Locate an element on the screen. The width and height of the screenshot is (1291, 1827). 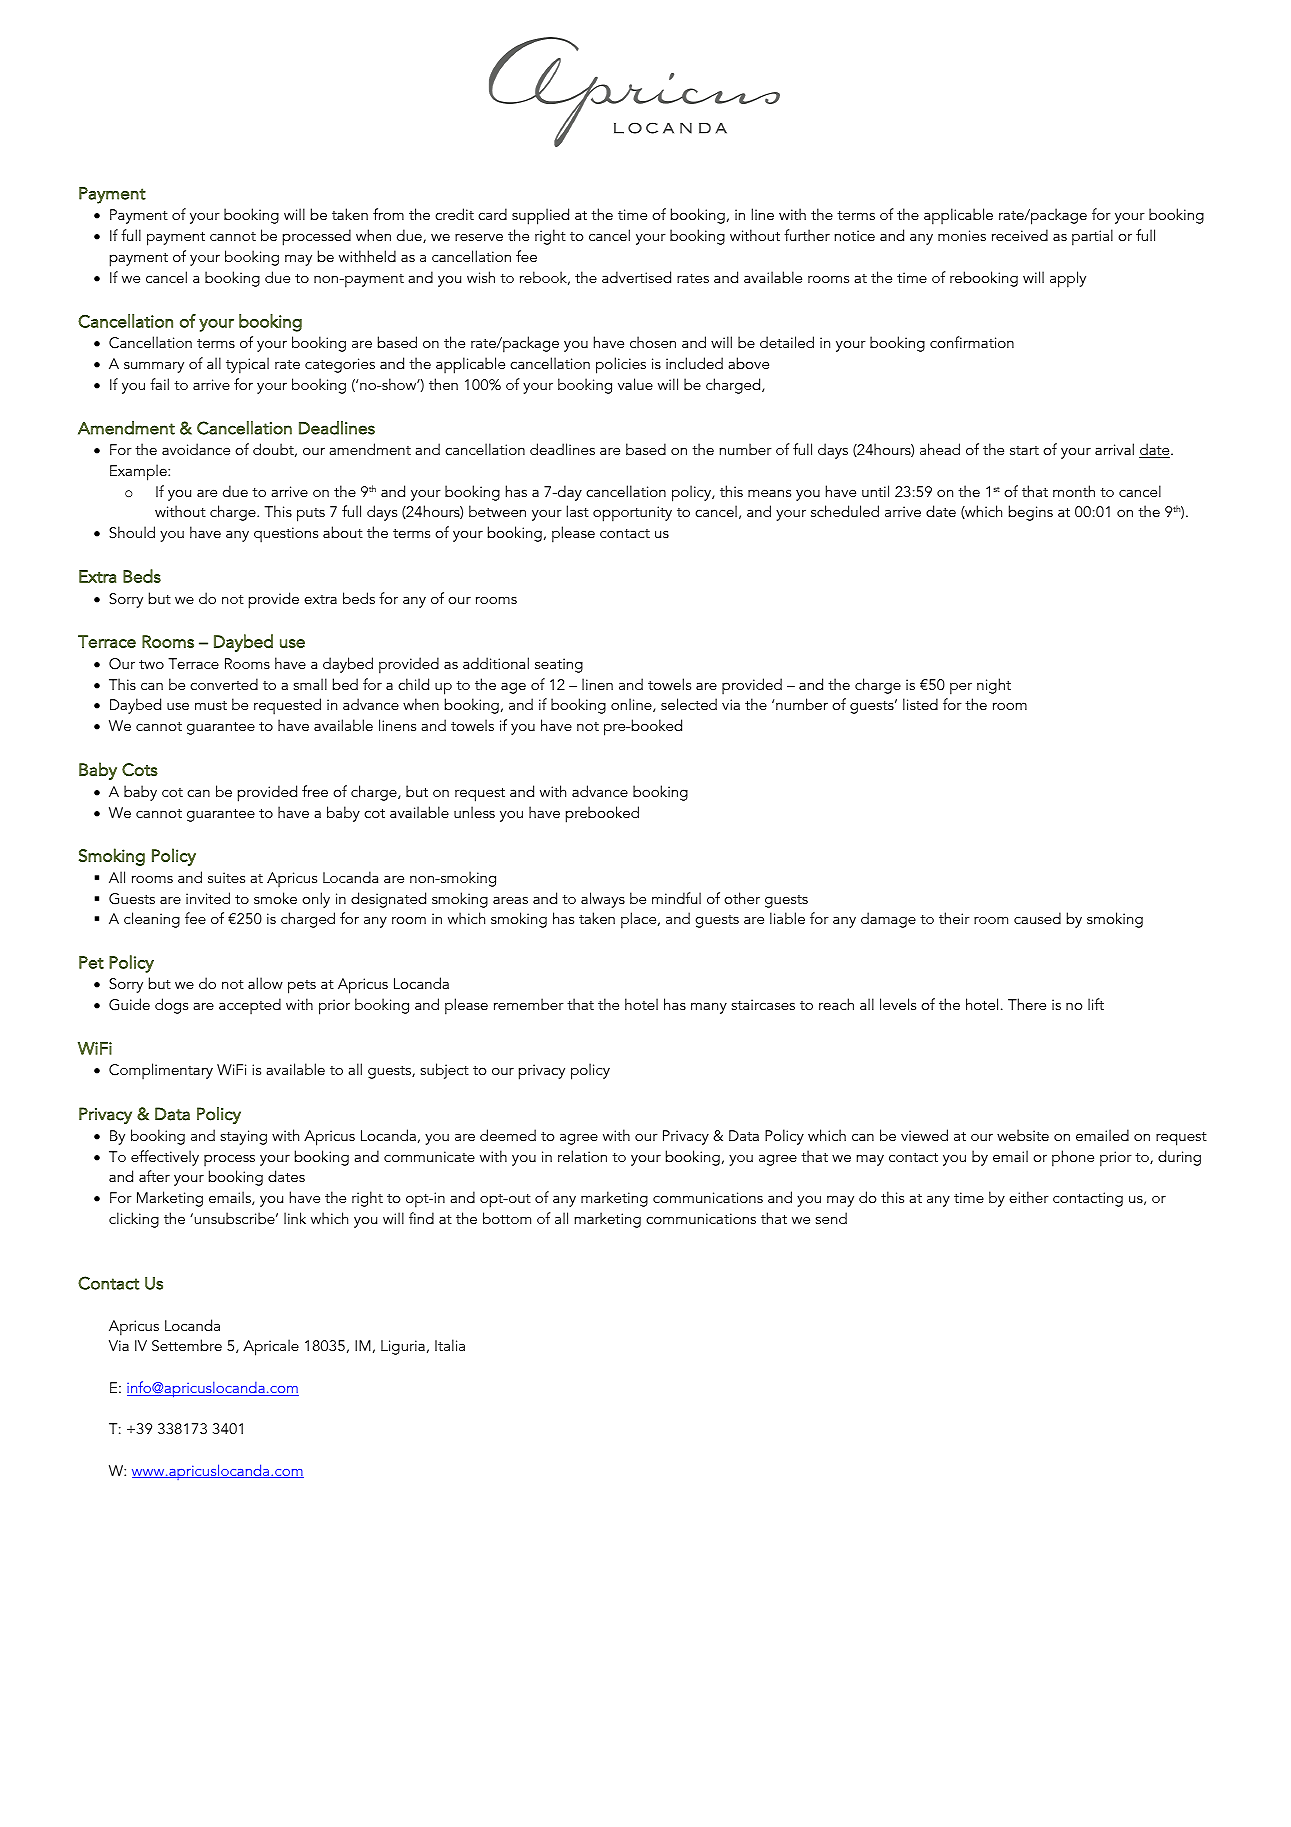
free is located at coordinates (315, 791).
